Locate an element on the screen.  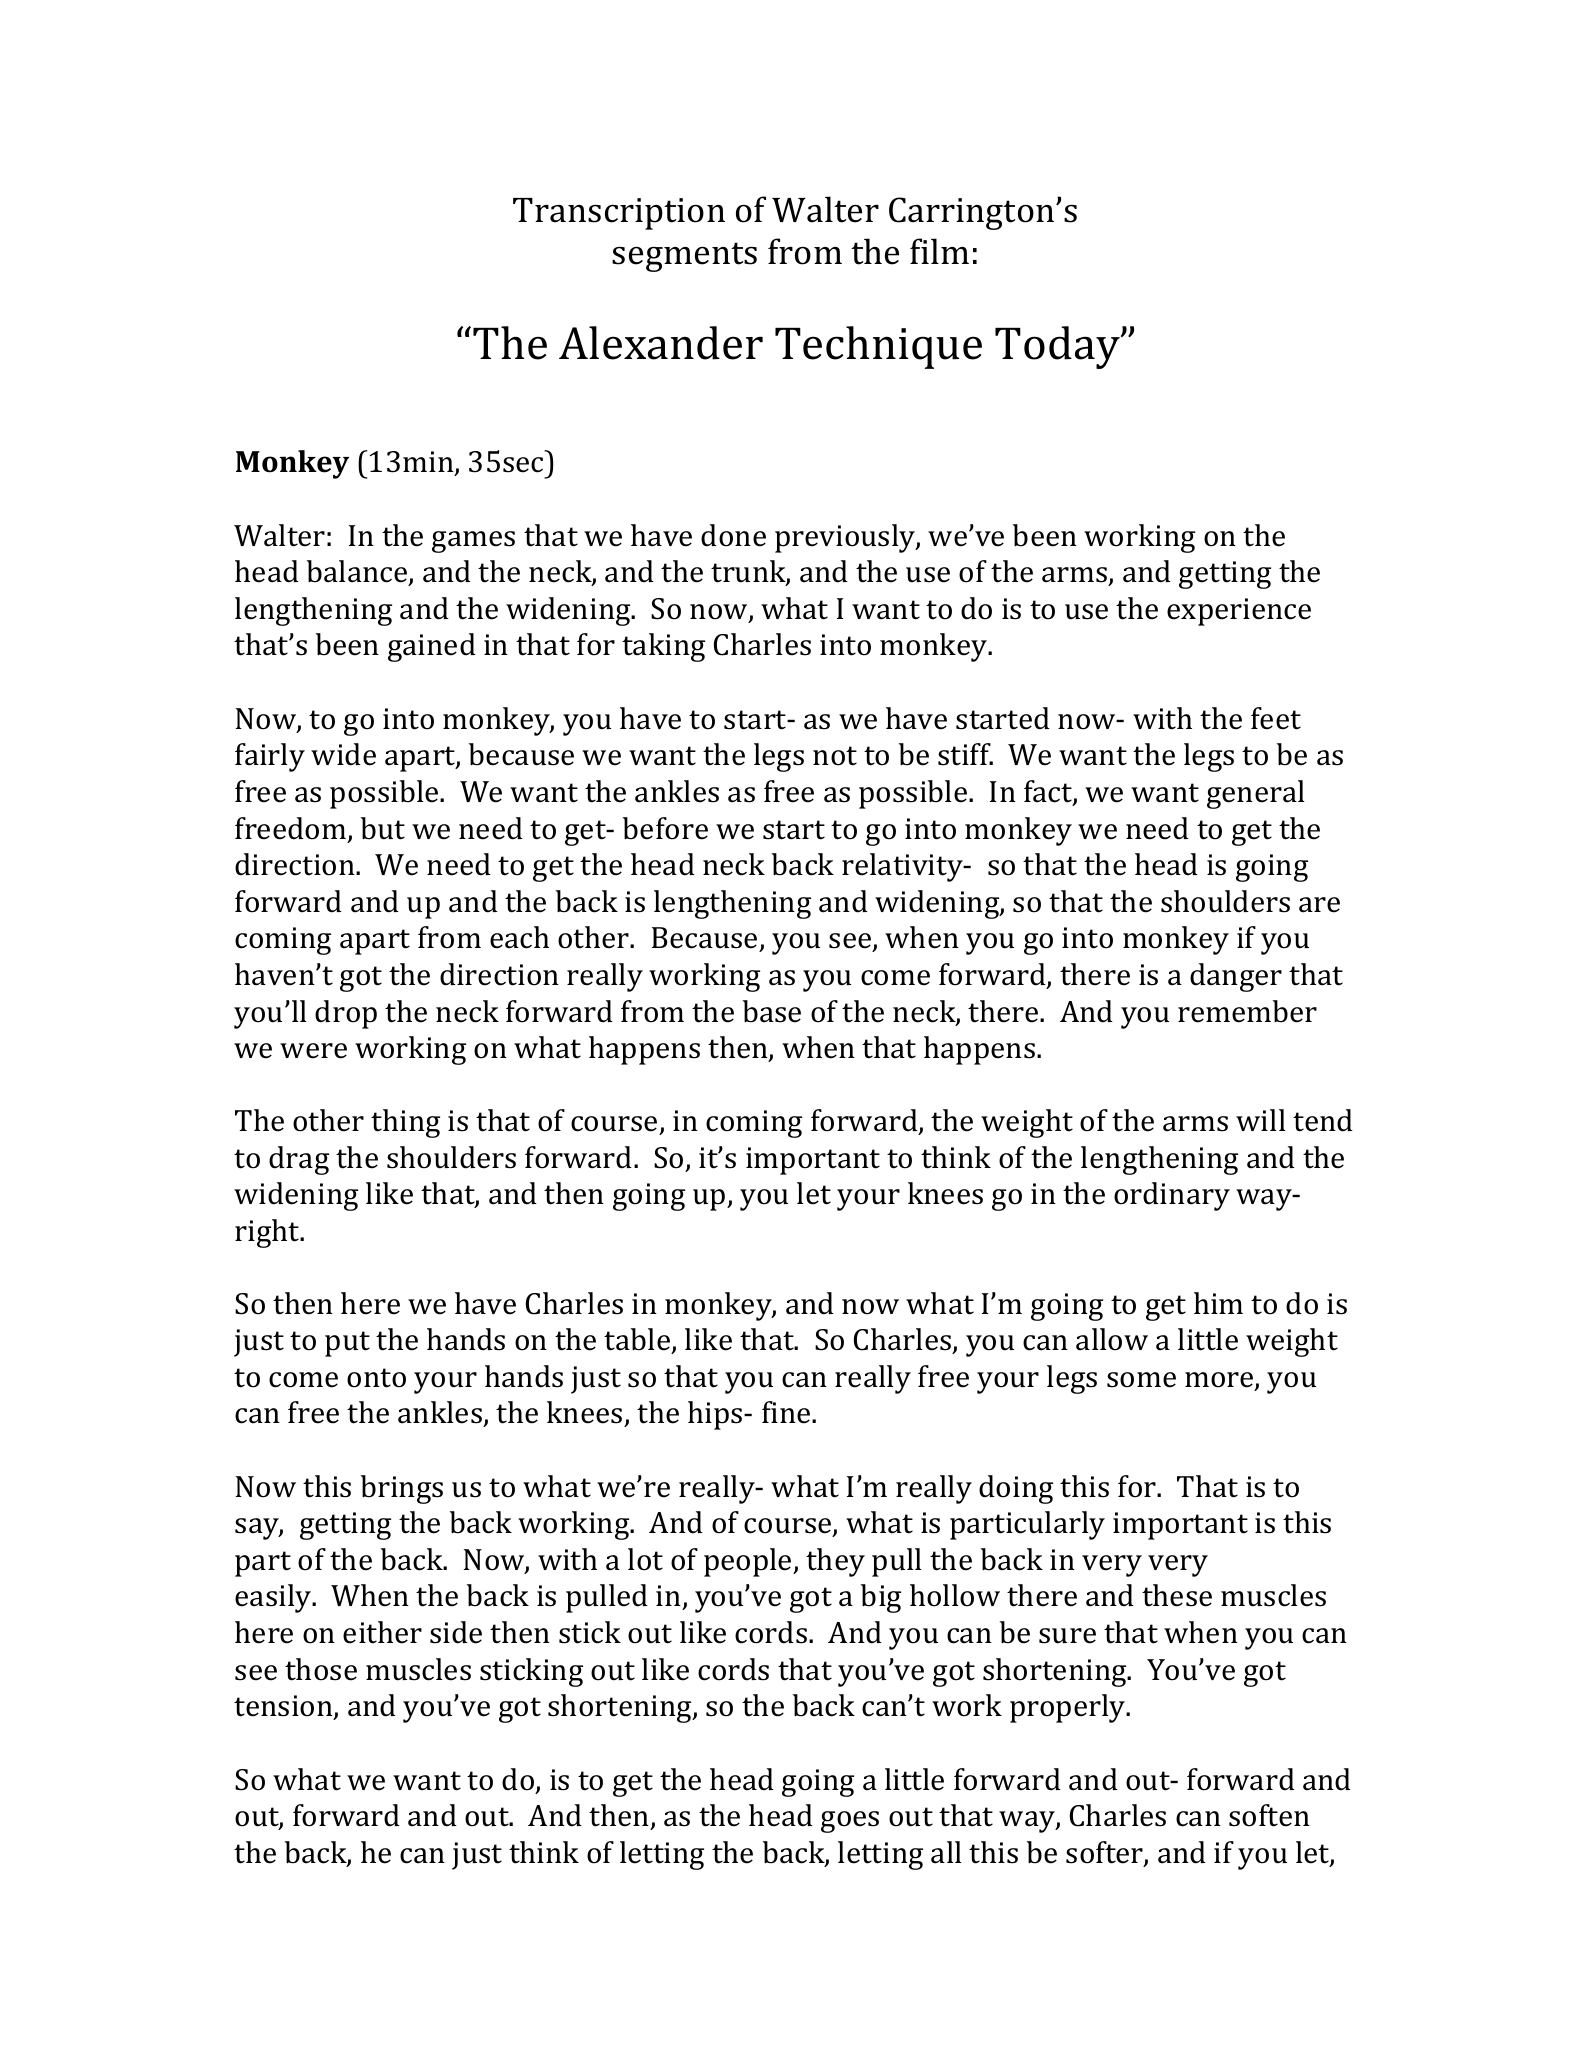
Today is located at coordinates (1058, 347).
